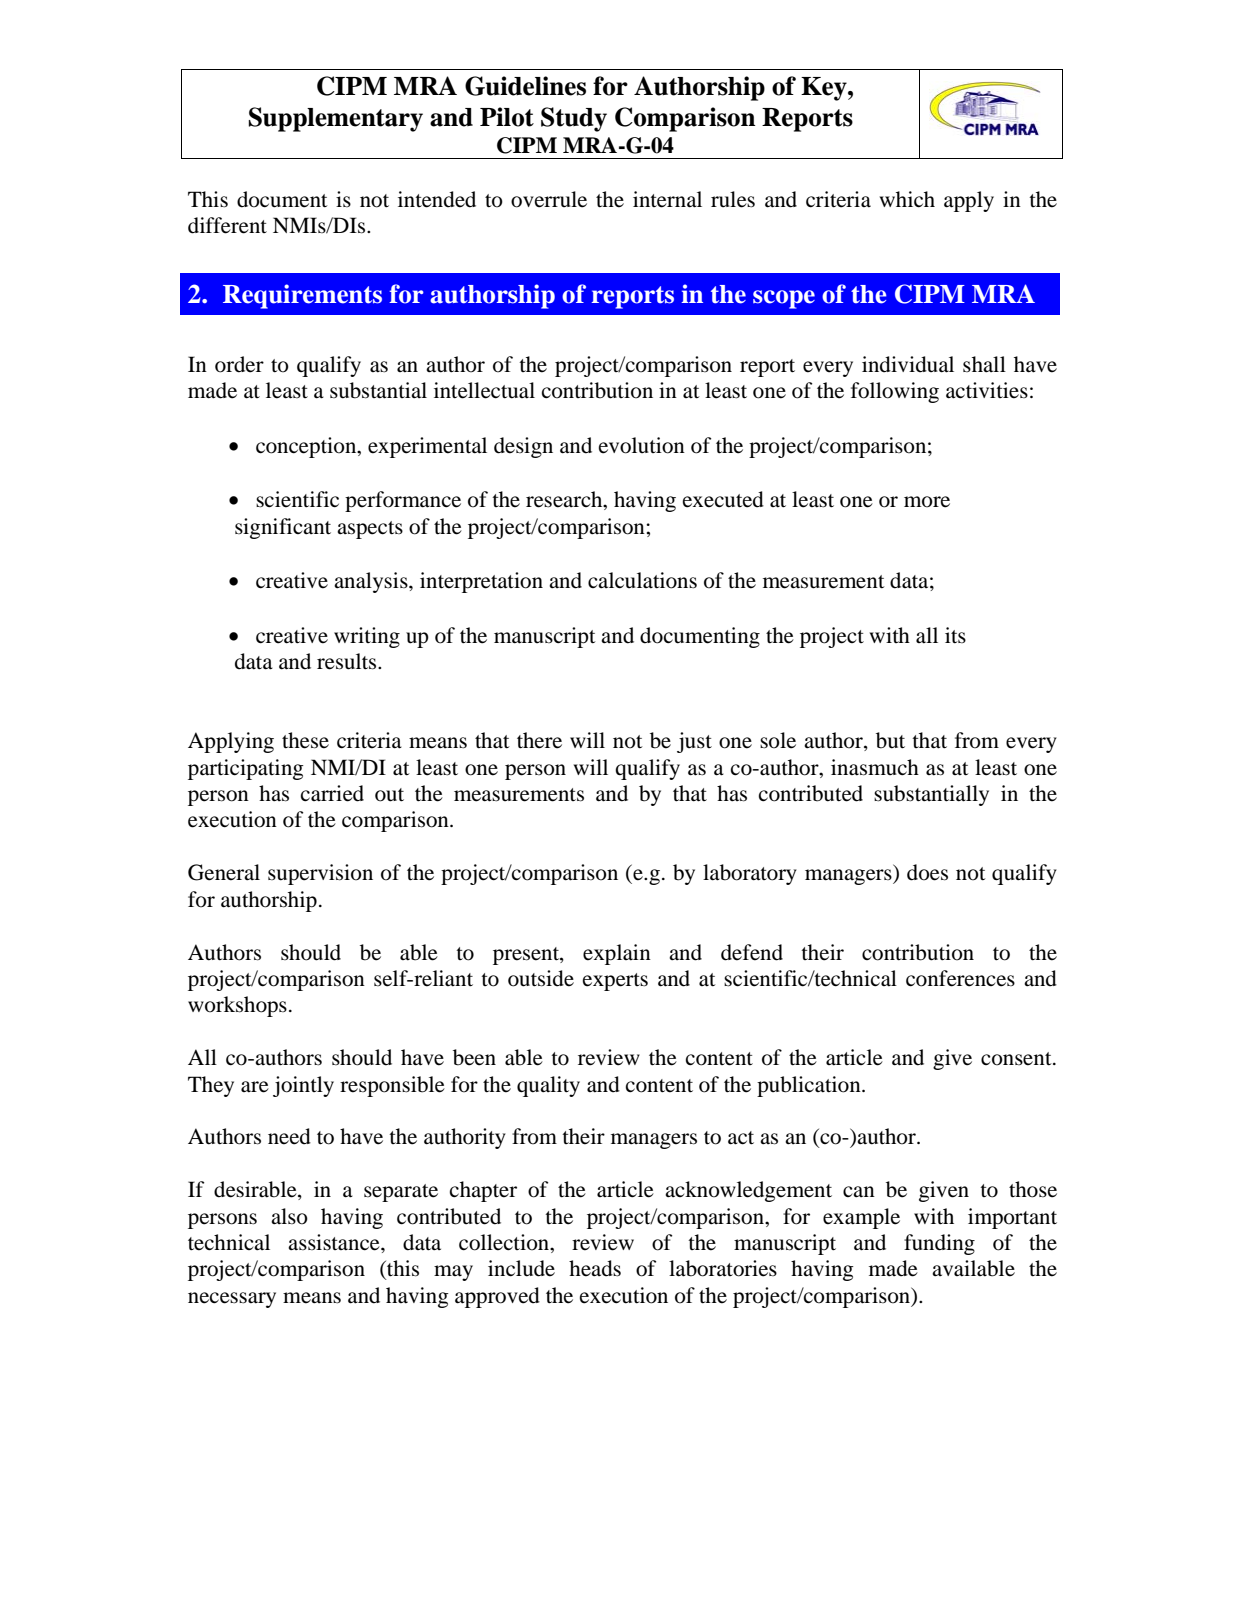 This screenshot has width=1245, height=1611. Describe the element at coordinates (574, 119) in the screenshot. I see `Study` at that location.
